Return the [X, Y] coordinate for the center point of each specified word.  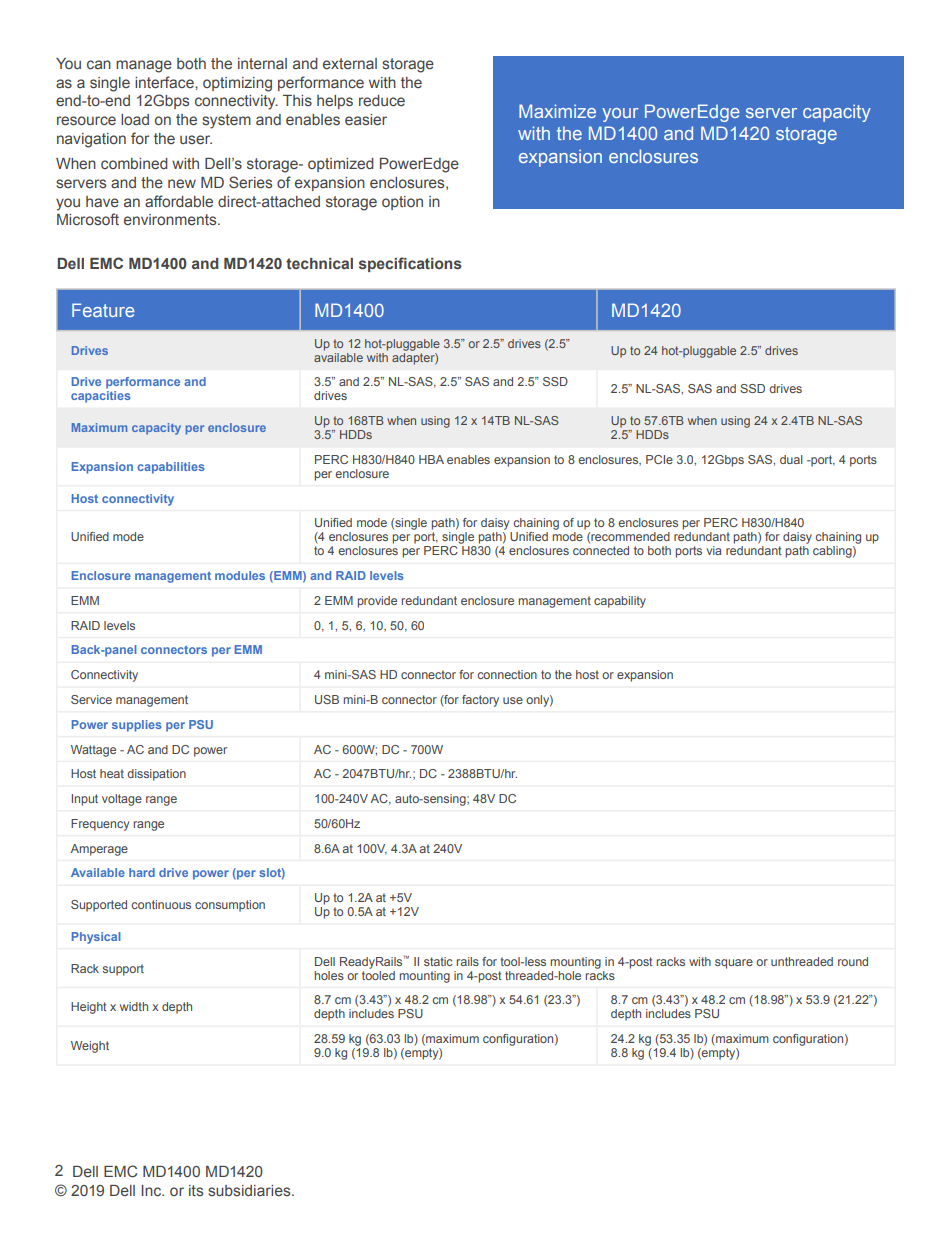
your [620, 115]
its [196, 1190]
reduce [382, 100]
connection [507, 674]
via [714, 550]
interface [165, 82]
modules [240, 575]
